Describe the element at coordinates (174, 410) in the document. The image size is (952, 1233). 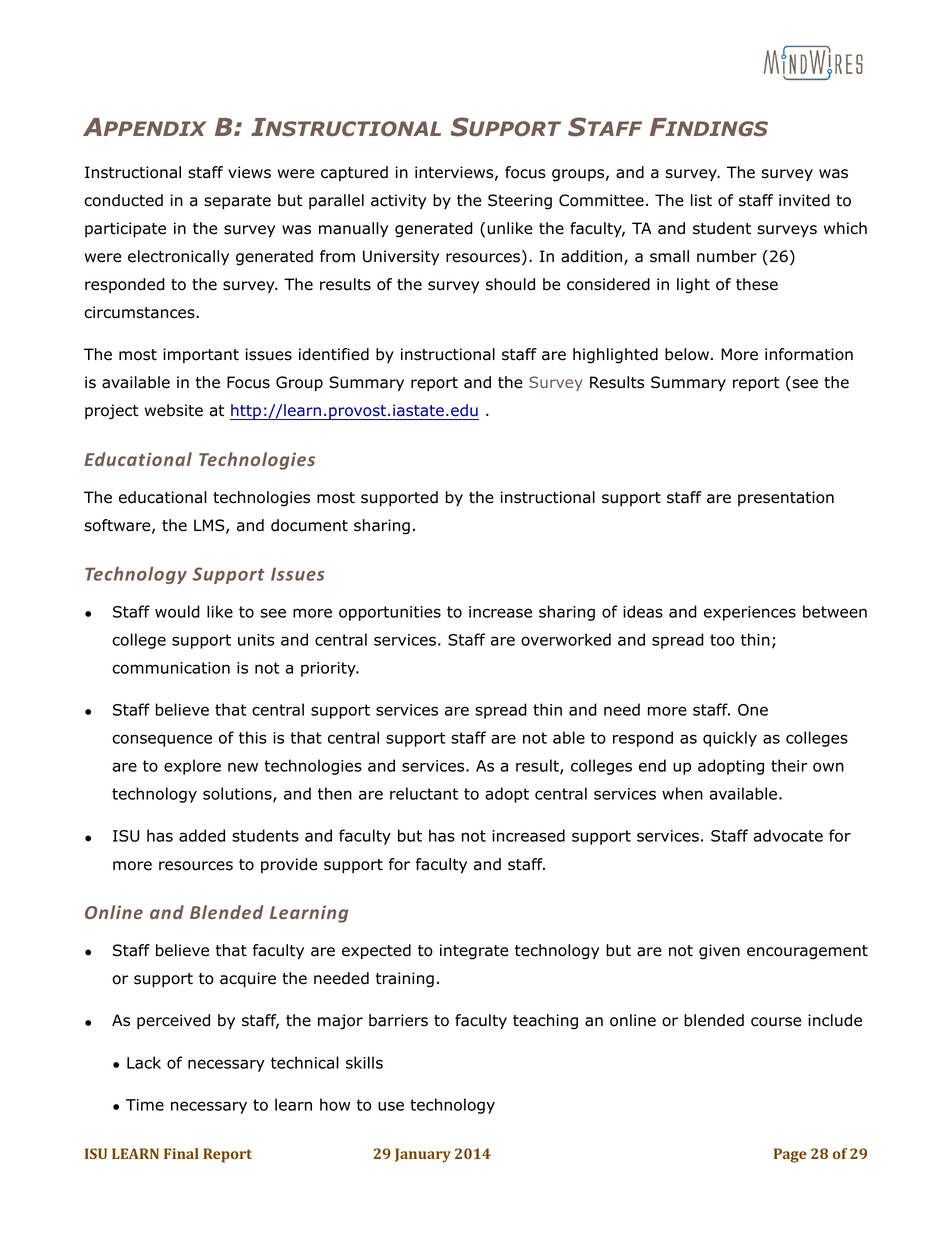
I see `website` at that location.
